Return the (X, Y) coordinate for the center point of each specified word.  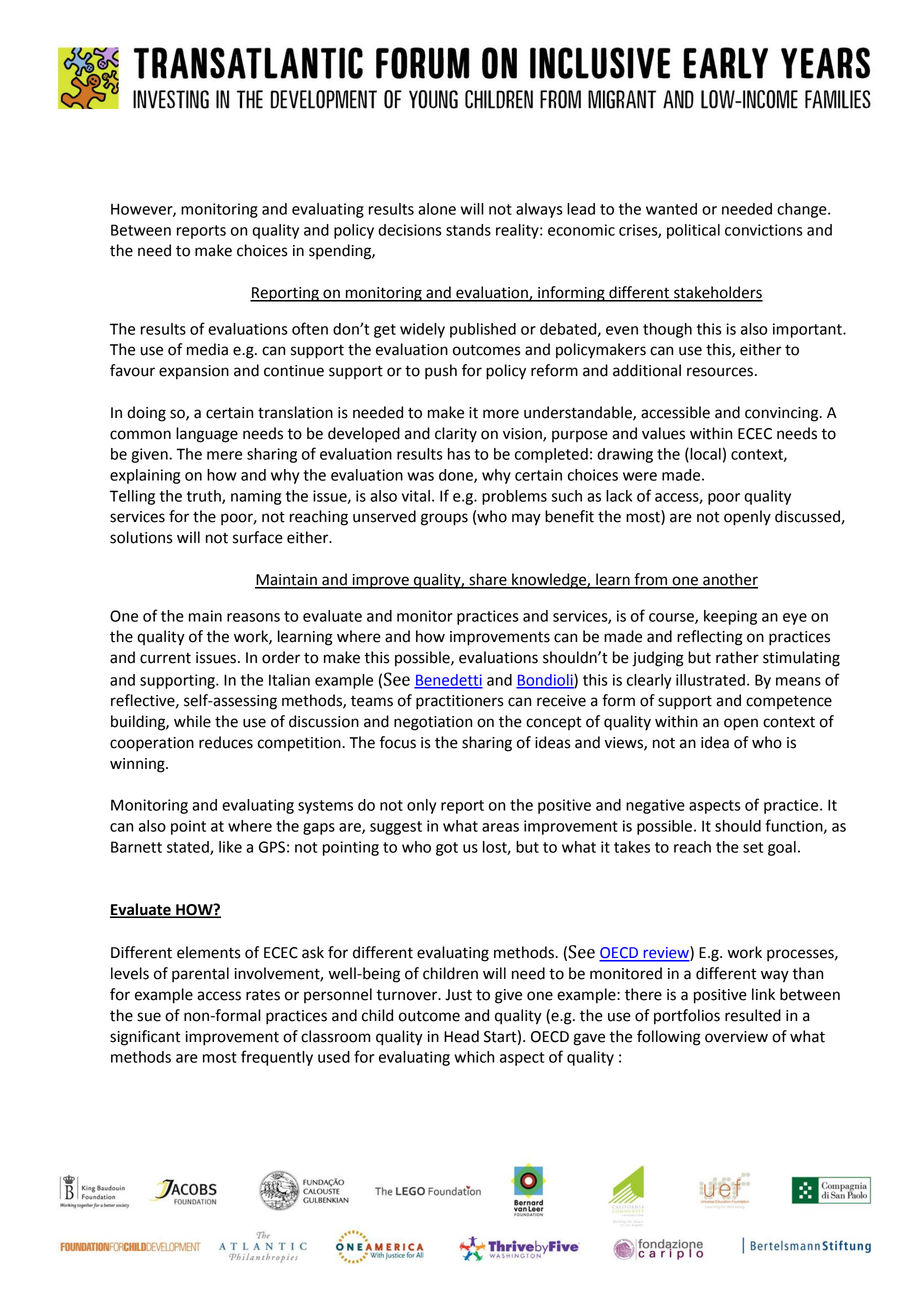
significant (145, 1038)
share (488, 580)
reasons (253, 617)
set (753, 847)
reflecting (710, 638)
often (310, 328)
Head (461, 1036)
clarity (456, 434)
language (207, 435)
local (704, 455)
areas (500, 827)
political (693, 231)
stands (468, 230)
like (230, 847)
